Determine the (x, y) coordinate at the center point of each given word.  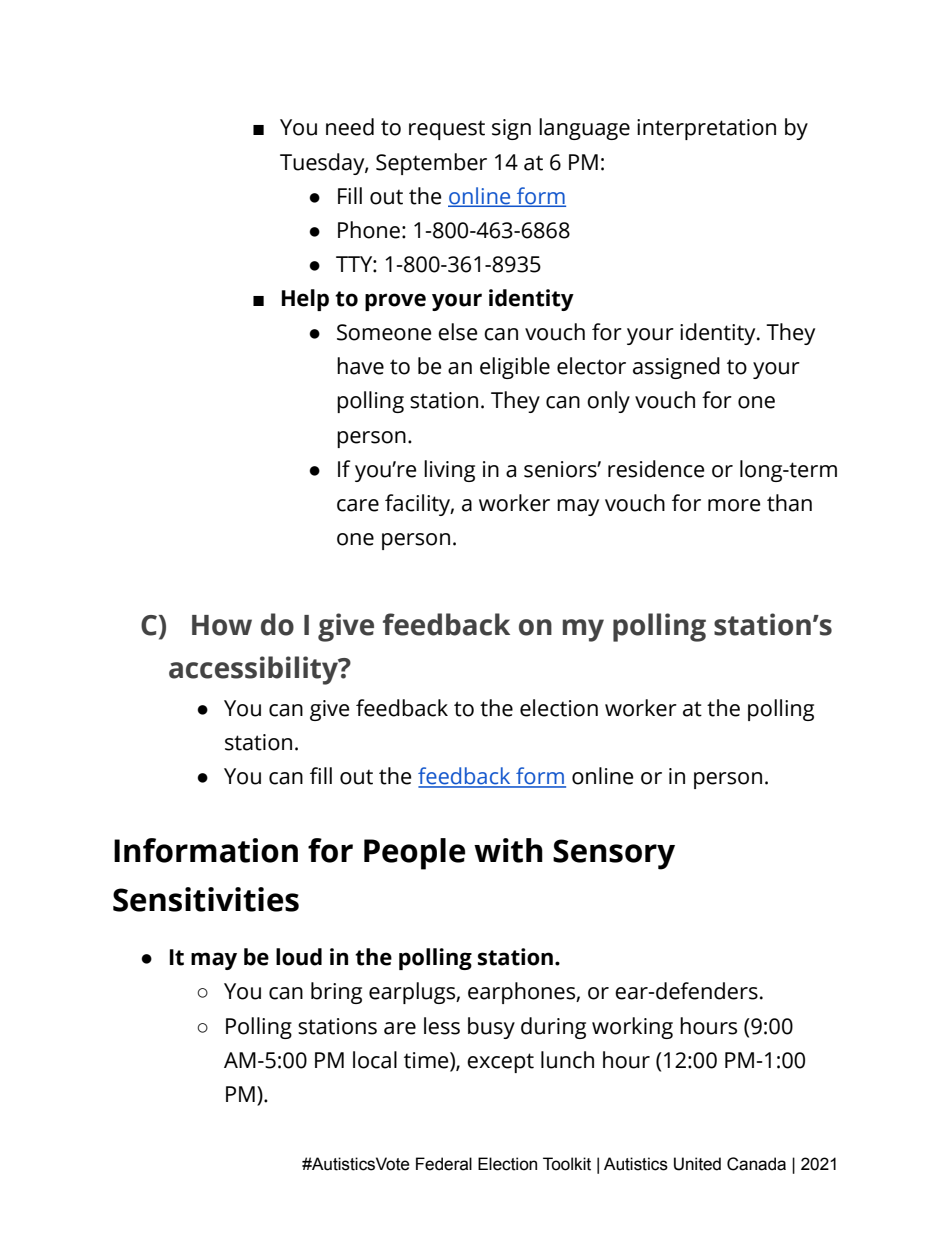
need (350, 127)
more (734, 505)
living (449, 471)
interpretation (706, 129)
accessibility (254, 670)
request (447, 130)
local (375, 1060)
